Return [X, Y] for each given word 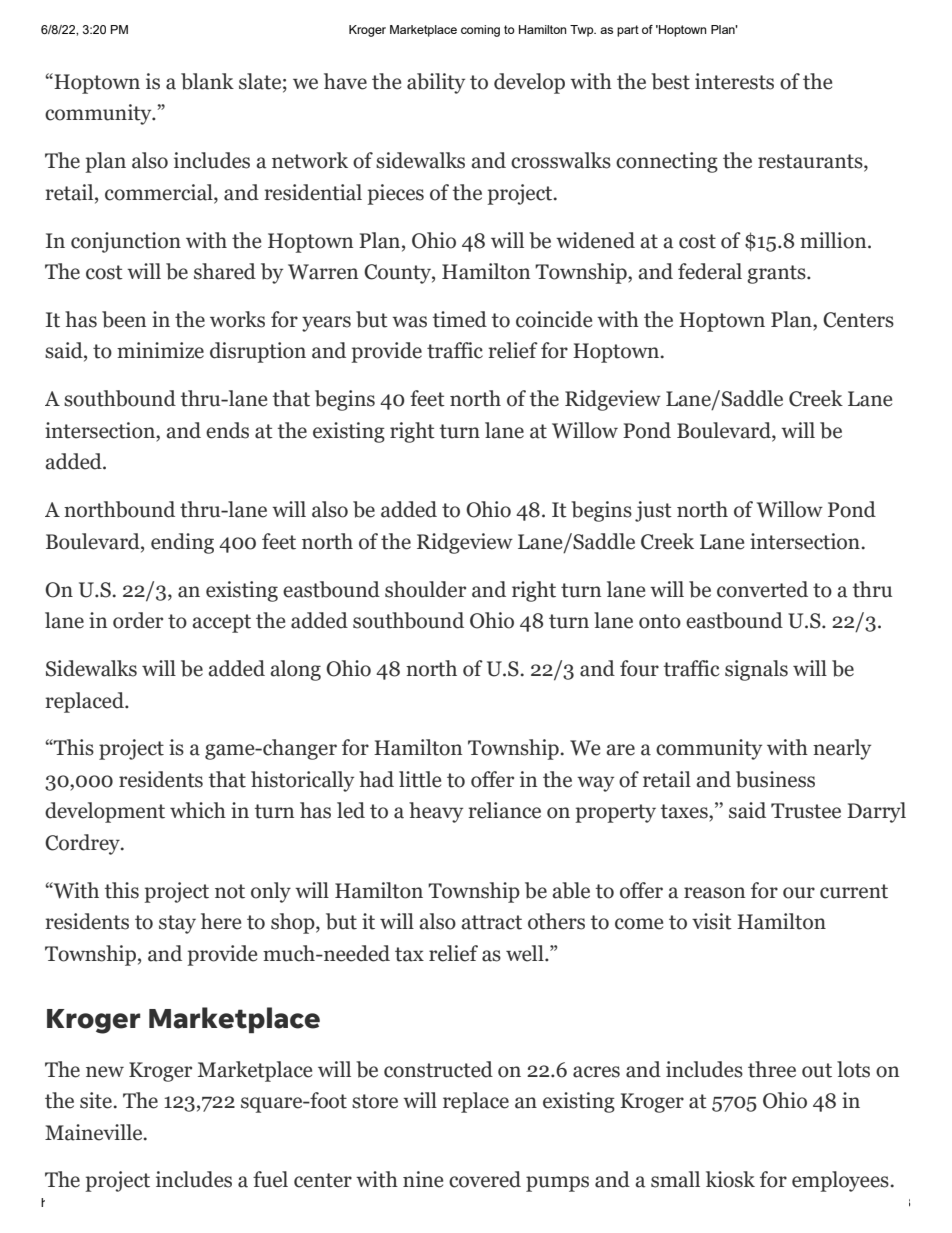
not [230, 891]
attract [491, 922]
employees [840, 1181]
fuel [270, 1179]
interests [734, 81]
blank [207, 81]
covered [485, 1179]
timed [460, 319]
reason [714, 893]
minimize [160, 350]
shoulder [425, 589]
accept [221, 623]
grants [777, 274]
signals [756, 670]
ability [436, 83]
